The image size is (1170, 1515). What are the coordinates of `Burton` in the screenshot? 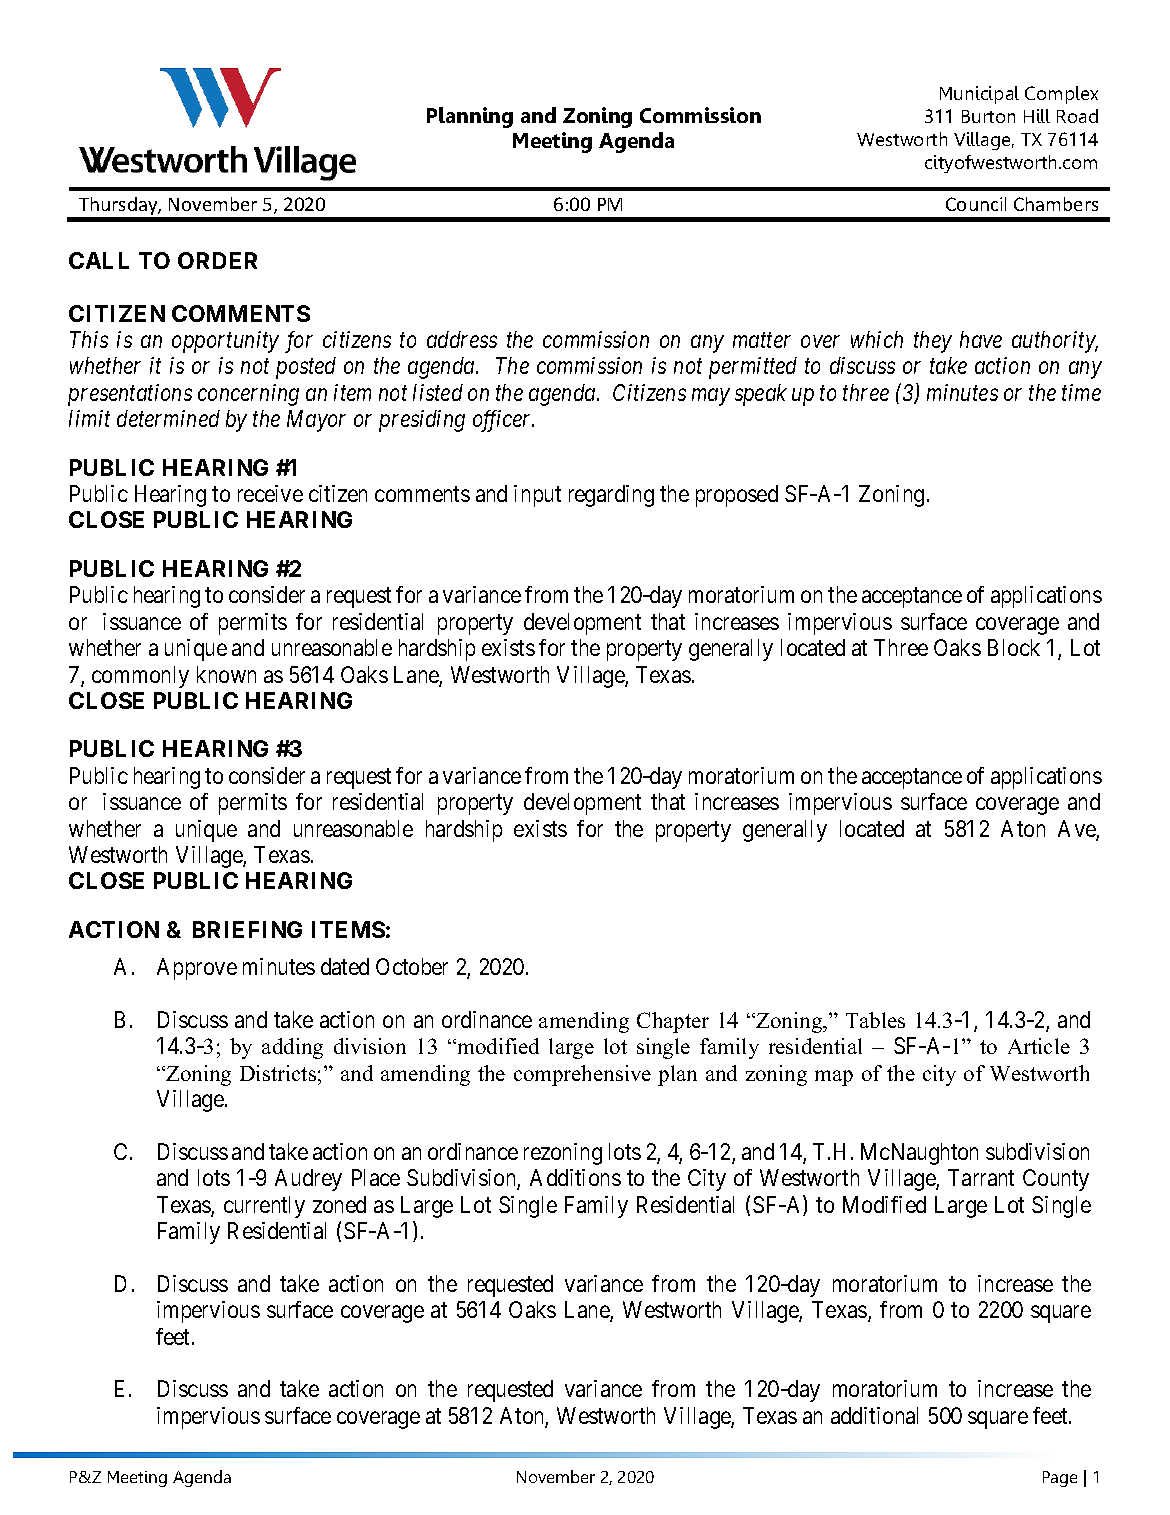 It's located at (988, 116).
